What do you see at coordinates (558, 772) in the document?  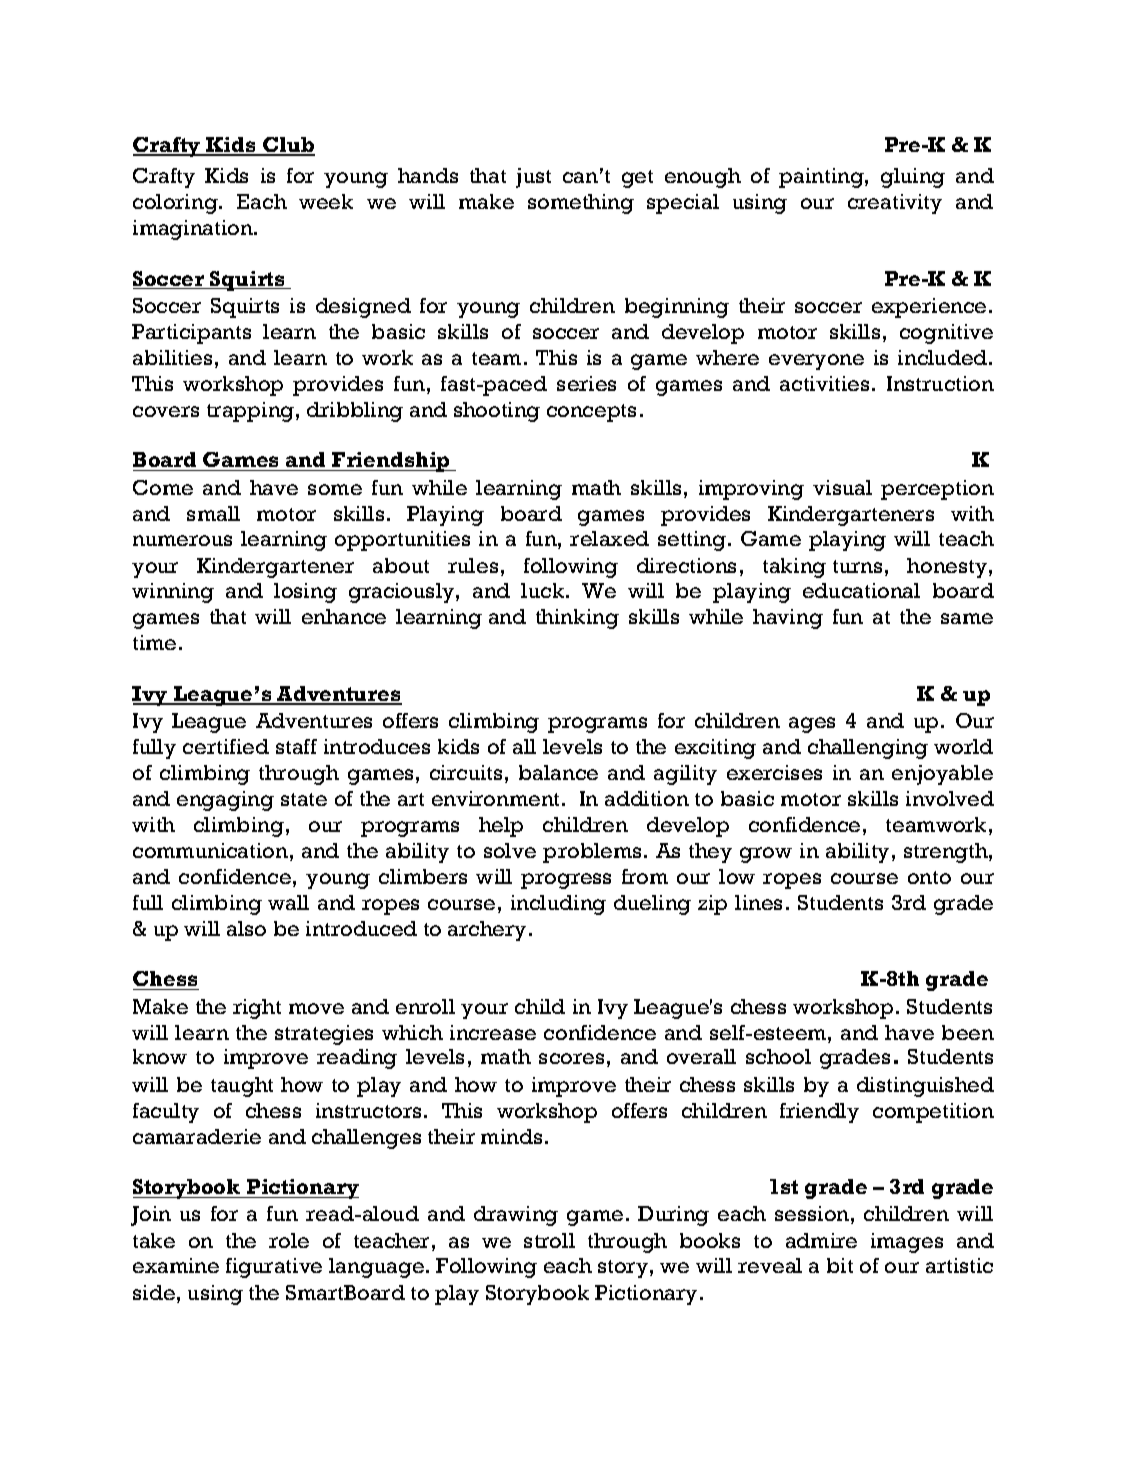 I see `balance` at bounding box center [558, 772].
